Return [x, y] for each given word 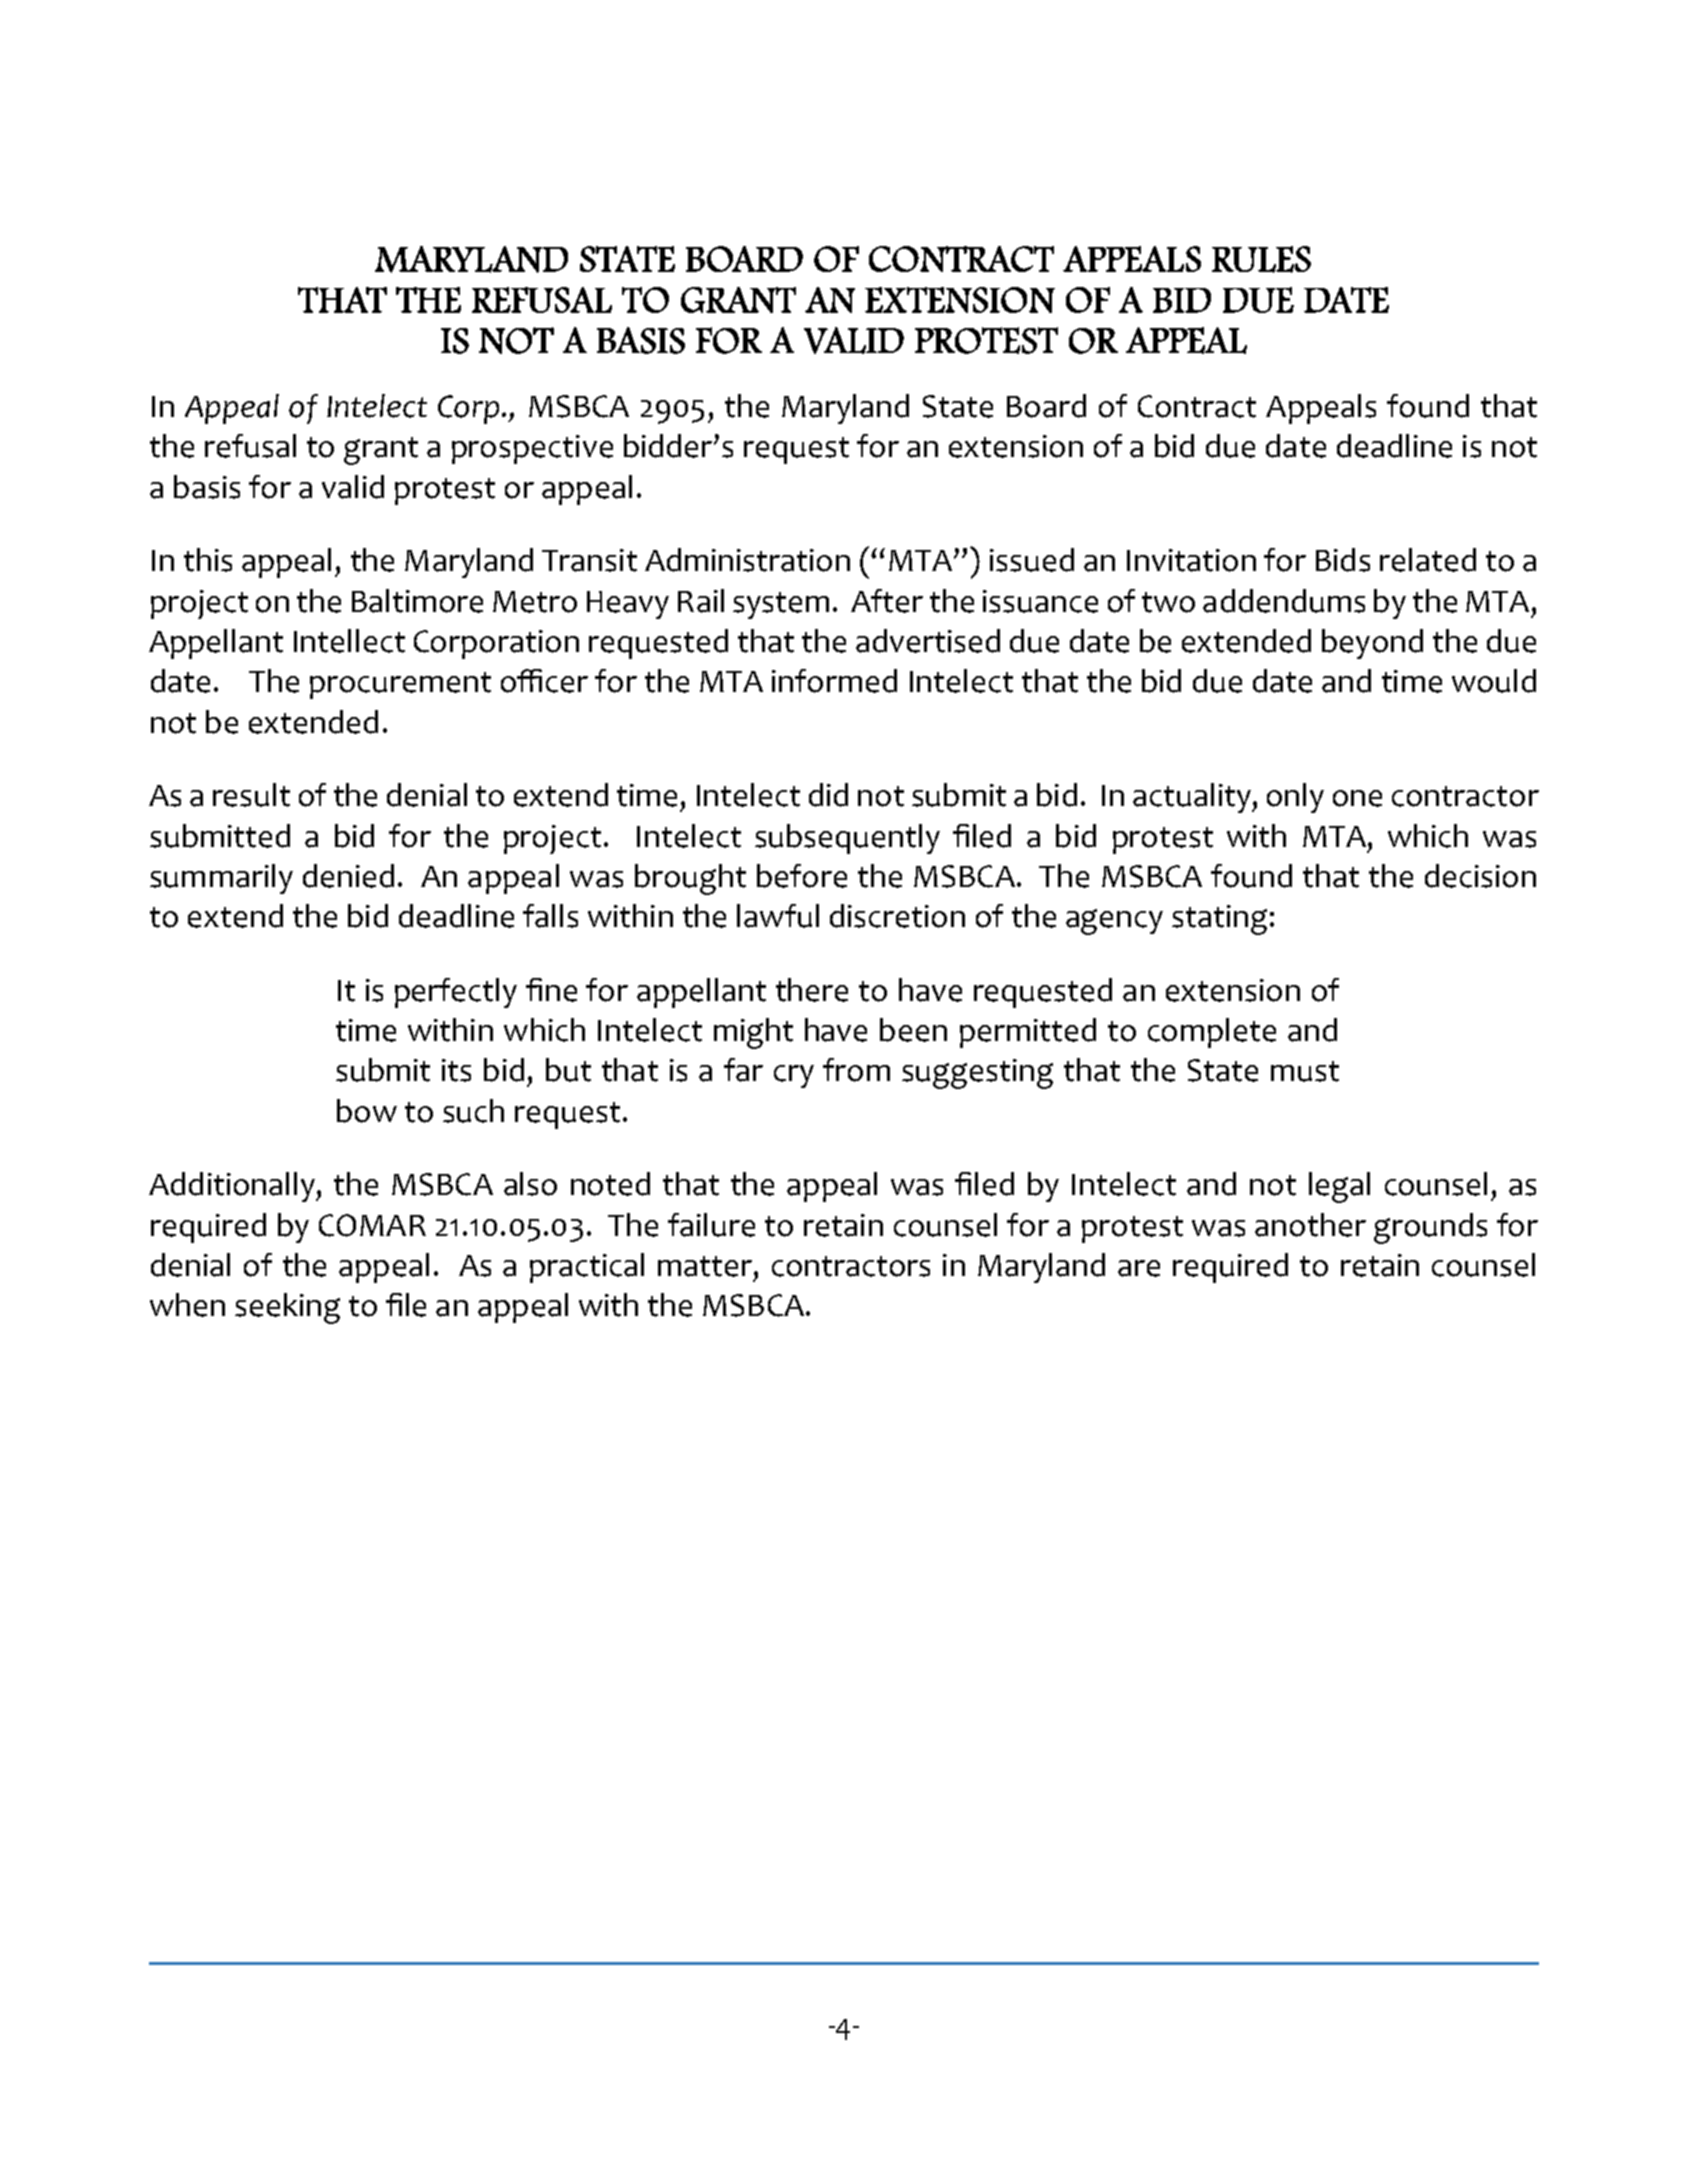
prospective [532, 449]
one [1357, 798]
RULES [1261, 259]
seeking [287, 1308]
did [828, 795]
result [251, 795]
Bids [1343, 560]
